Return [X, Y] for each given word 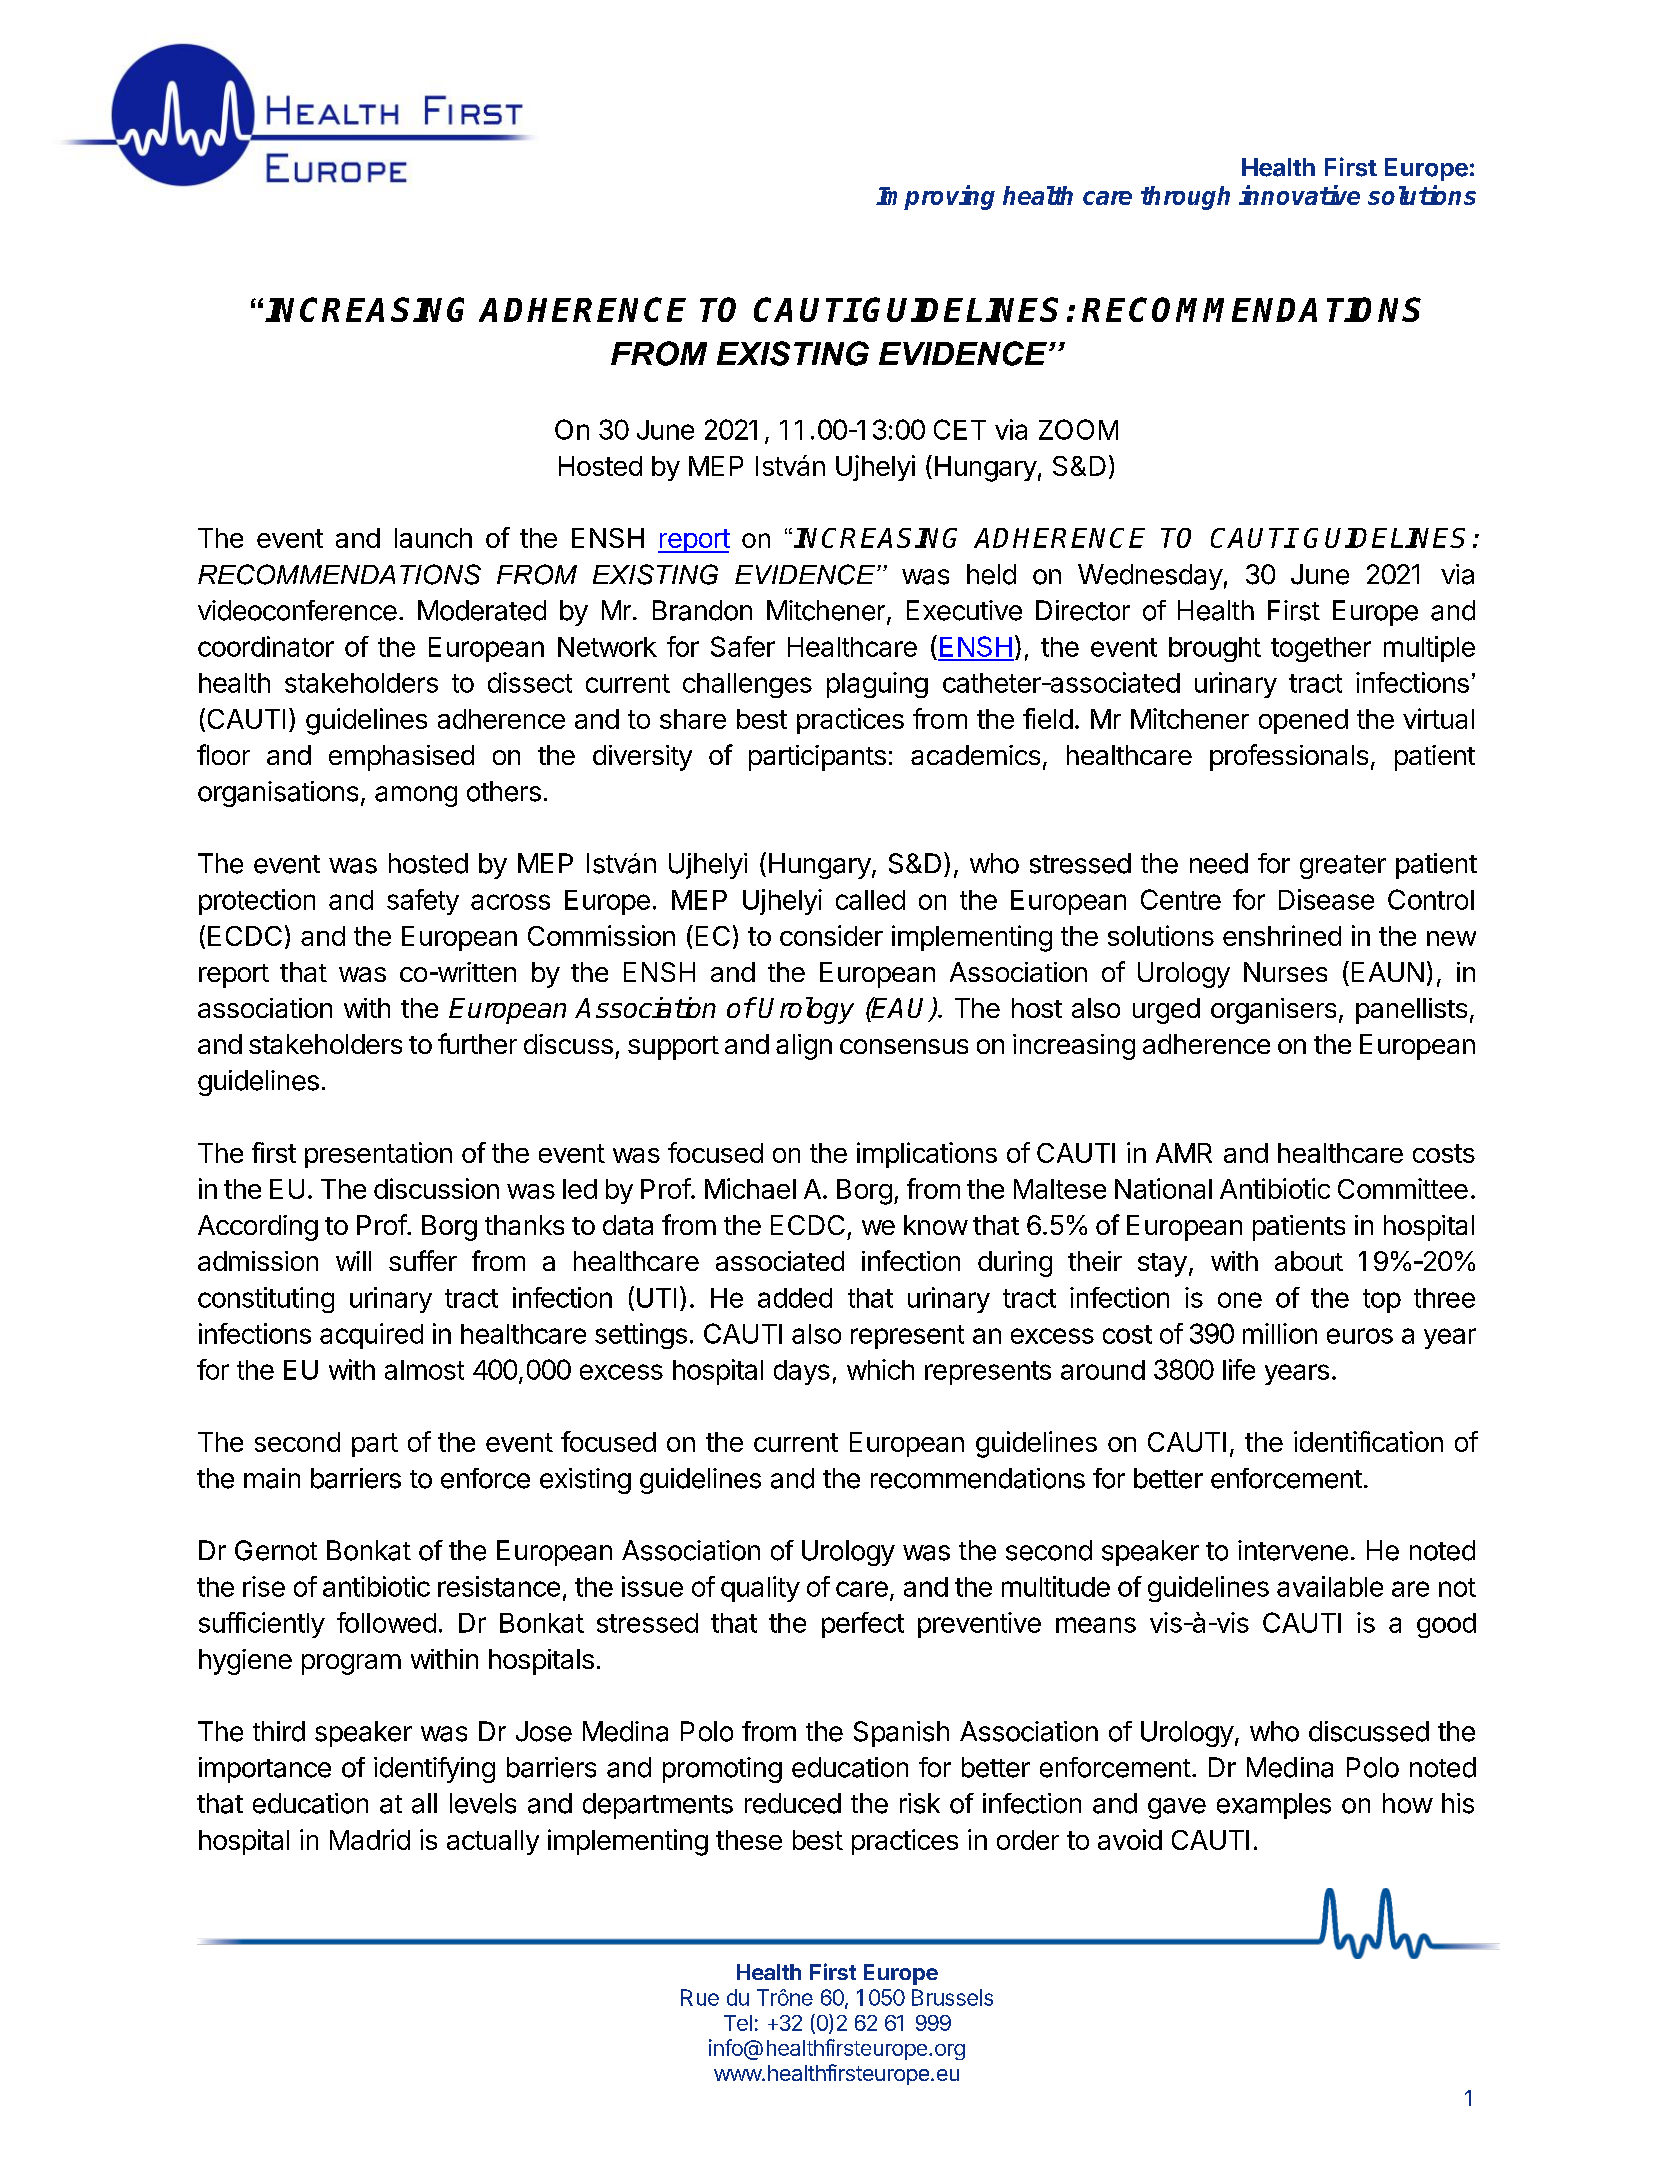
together [1321, 649]
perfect [863, 1625]
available [1330, 1586]
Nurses [1285, 972]
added [795, 1298]
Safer [743, 646]
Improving [935, 197]
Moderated [482, 610]
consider [831, 935]
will [353, 1261]
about [1309, 1261]
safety [423, 902]
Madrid [370, 1839]
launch [433, 538]
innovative [1299, 195]
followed [386, 1622]
